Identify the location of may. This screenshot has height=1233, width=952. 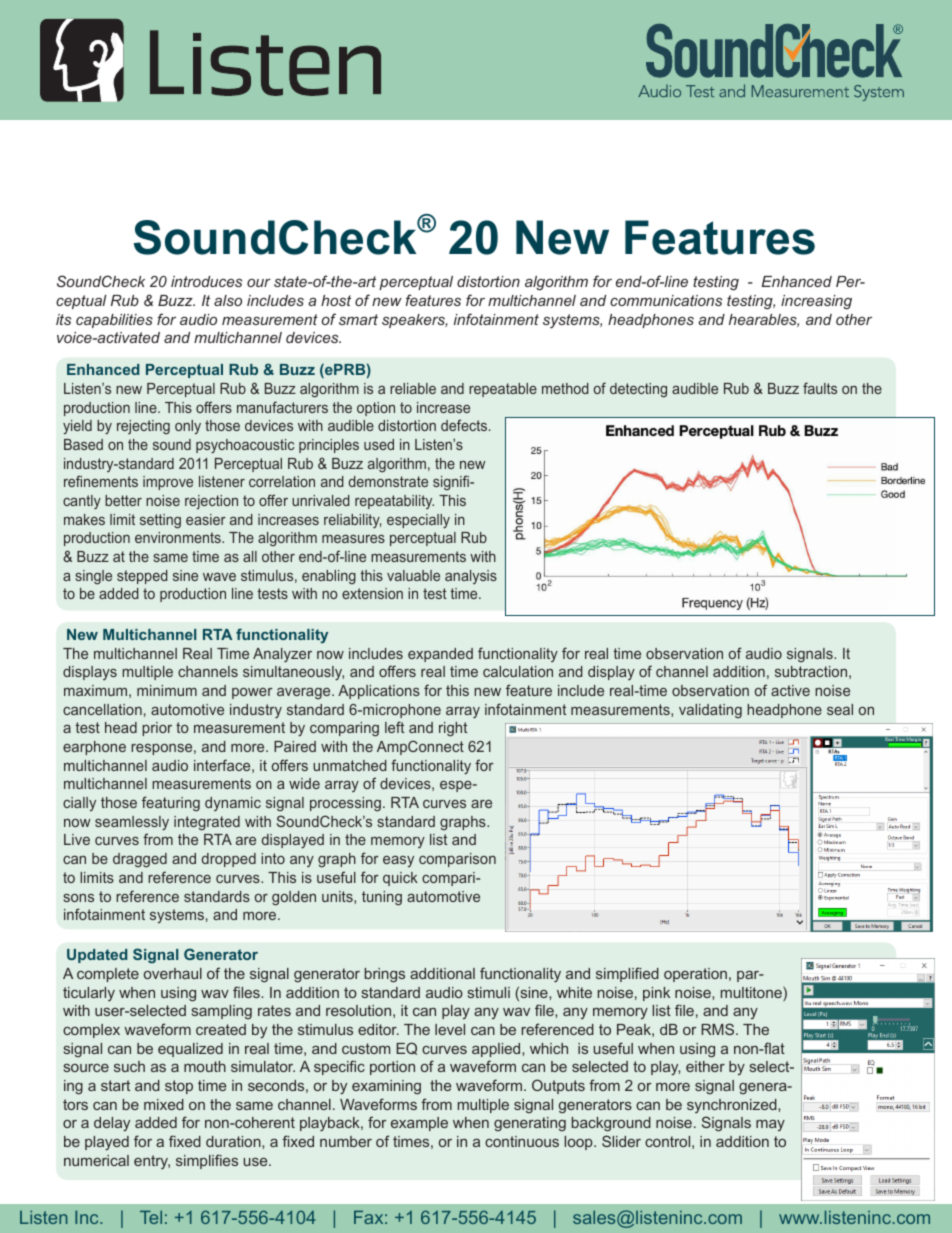
(770, 1125).
